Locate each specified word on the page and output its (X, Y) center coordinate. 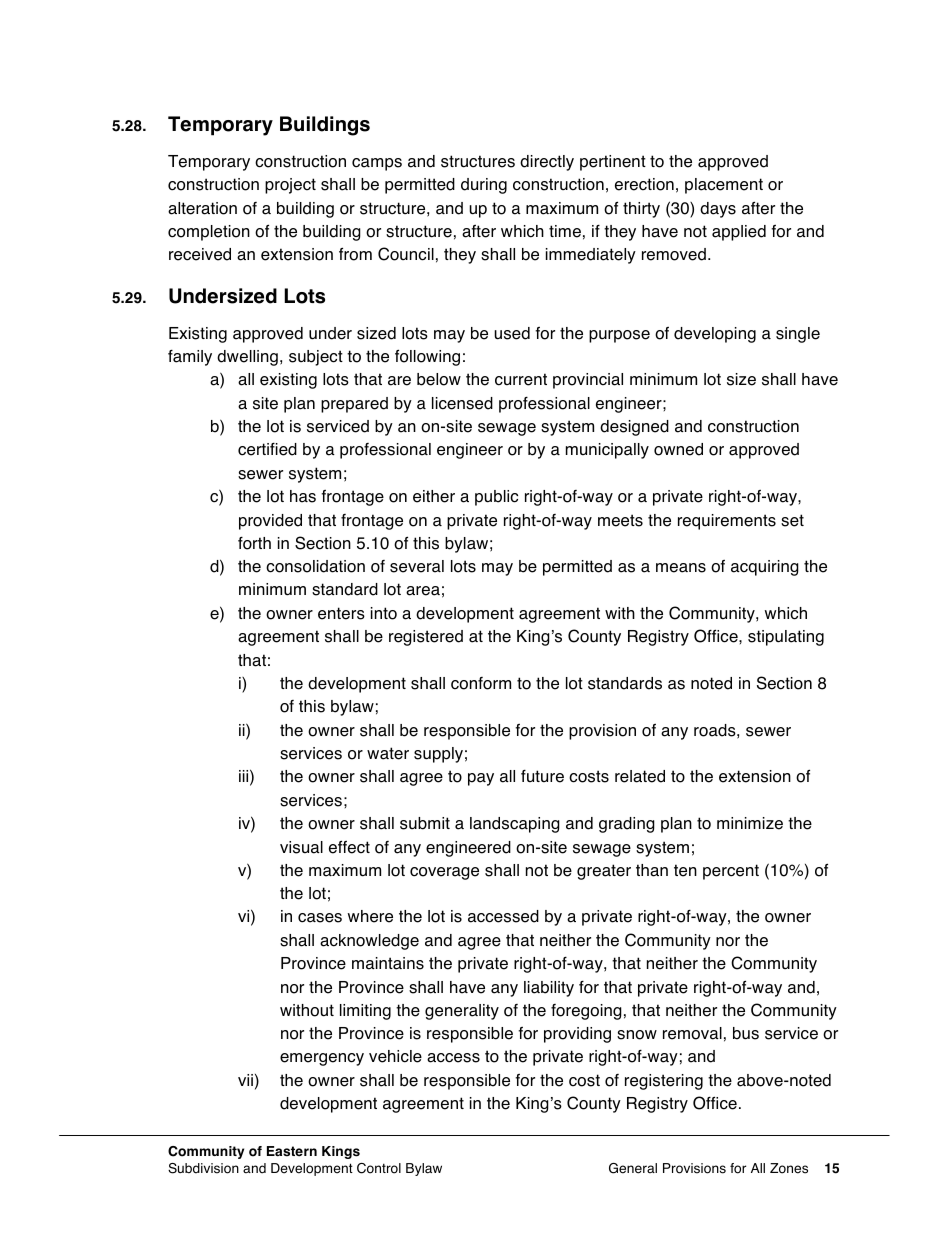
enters (341, 613)
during (484, 186)
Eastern (292, 1151)
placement (724, 186)
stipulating (786, 638)
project (290, 186)
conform (481, 683)
